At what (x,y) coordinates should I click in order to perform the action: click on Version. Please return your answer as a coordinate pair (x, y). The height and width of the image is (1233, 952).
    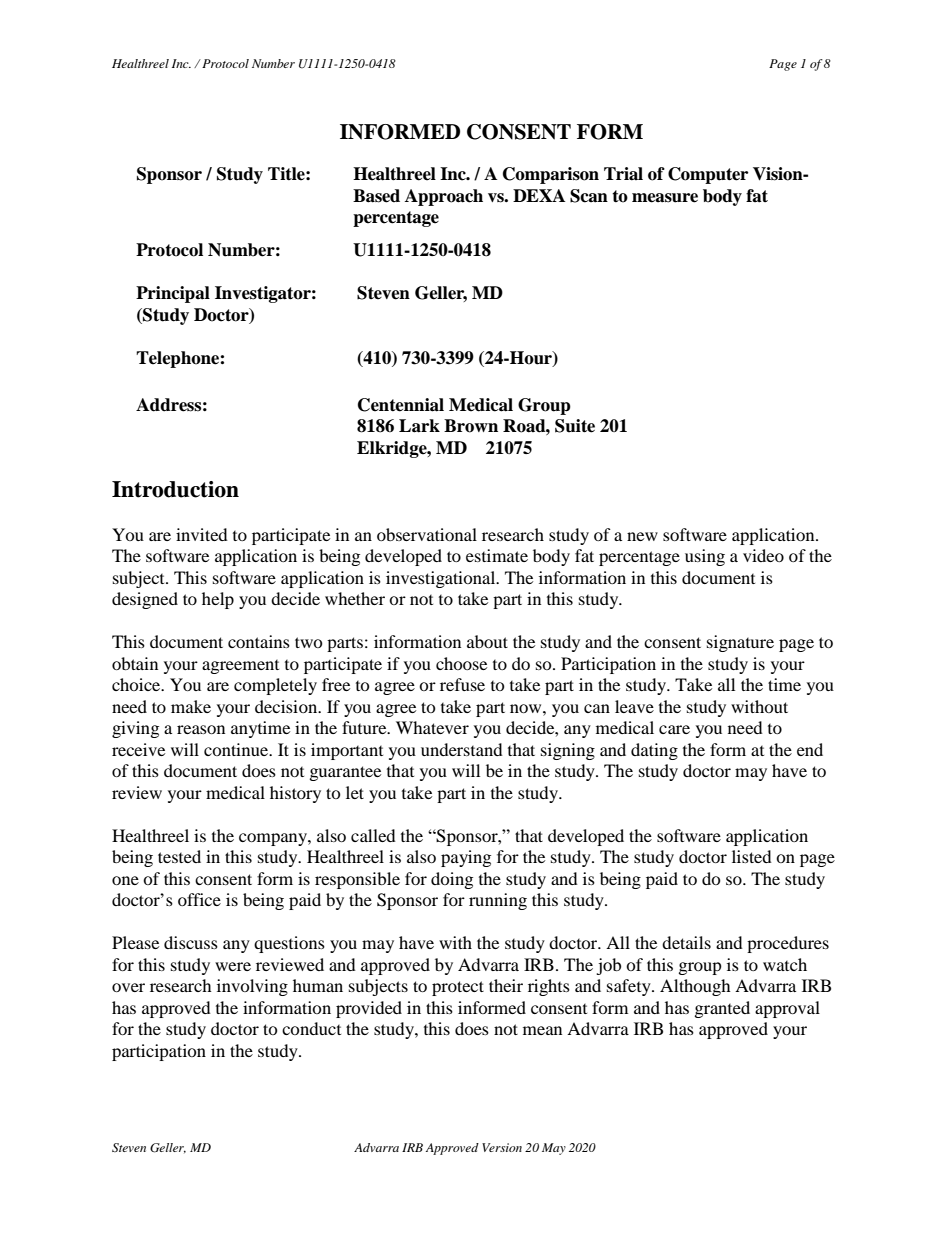
    Looking at the image, I should click on (502, 1147).
